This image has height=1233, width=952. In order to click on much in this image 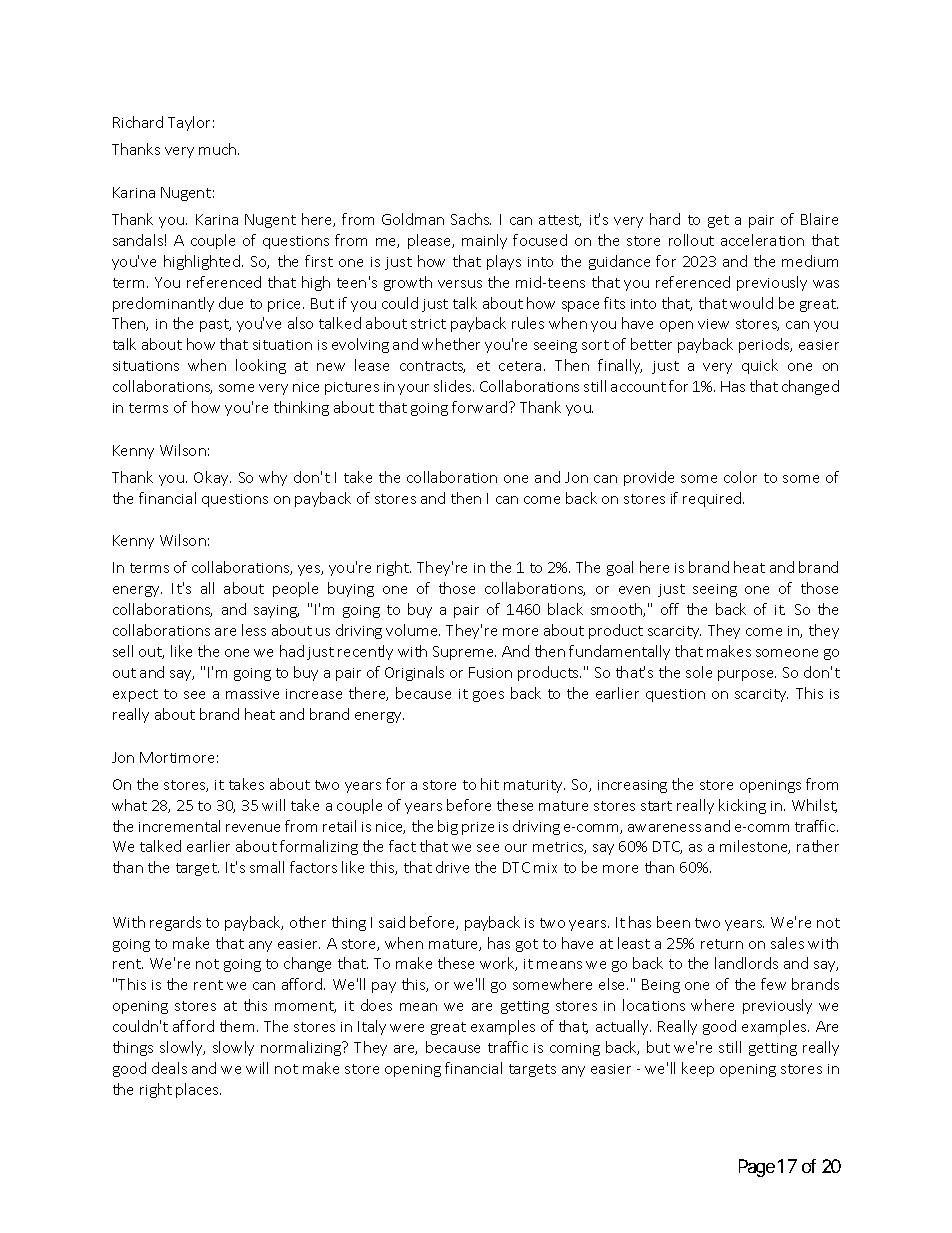, I will do `click(219, 149)`.
